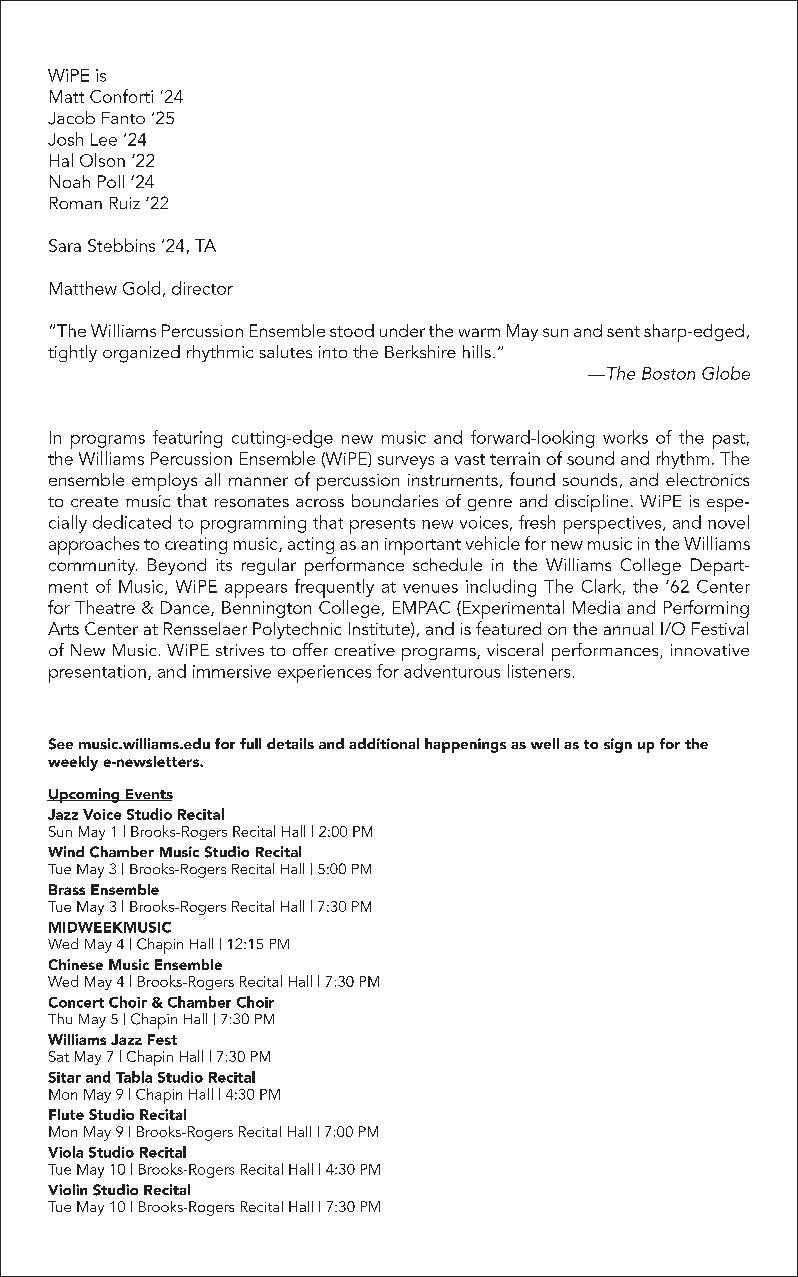  Describe the element at coordinates (365, 650) in the image. I see `creative` at that location.
